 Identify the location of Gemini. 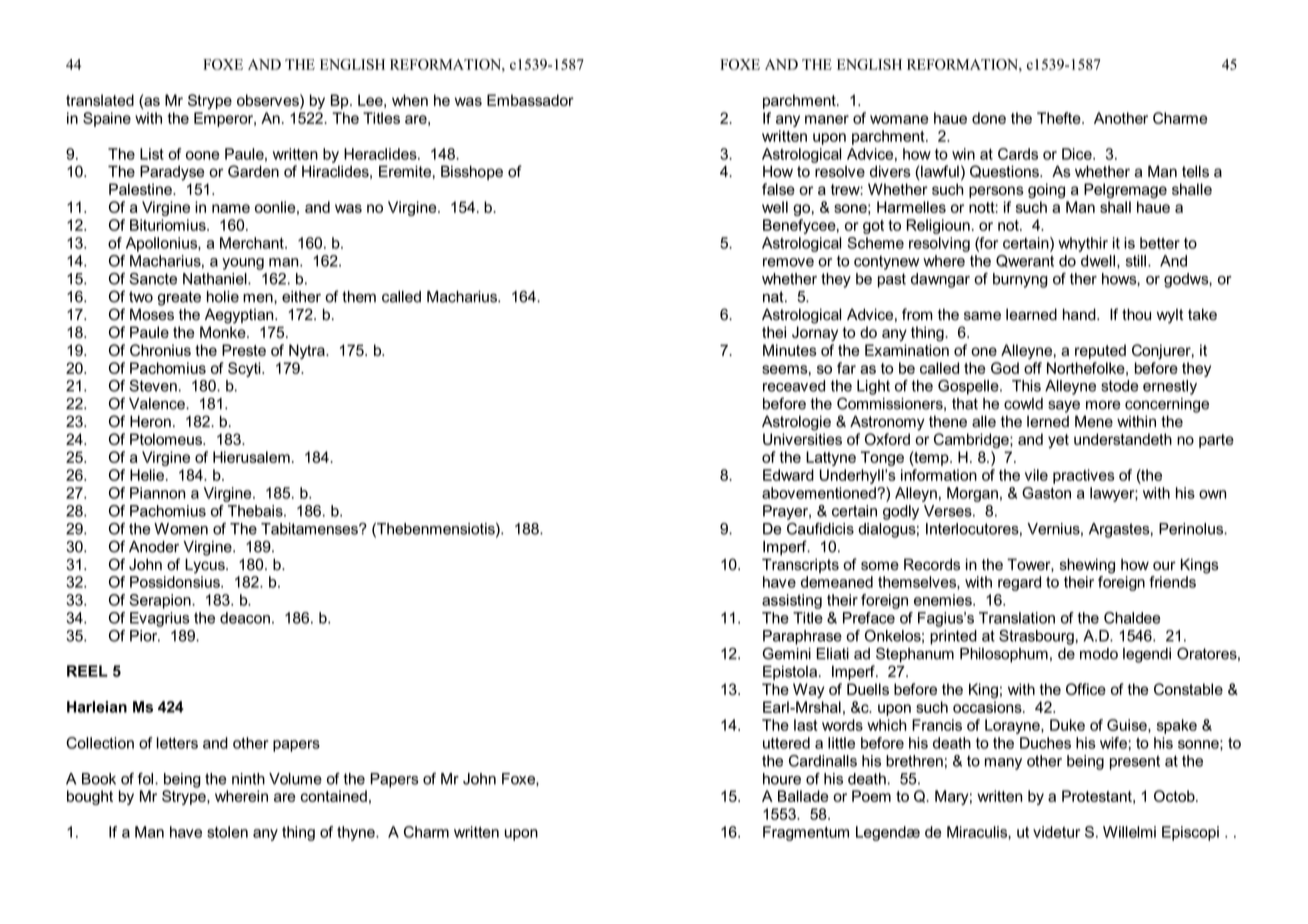
(787, 653).
